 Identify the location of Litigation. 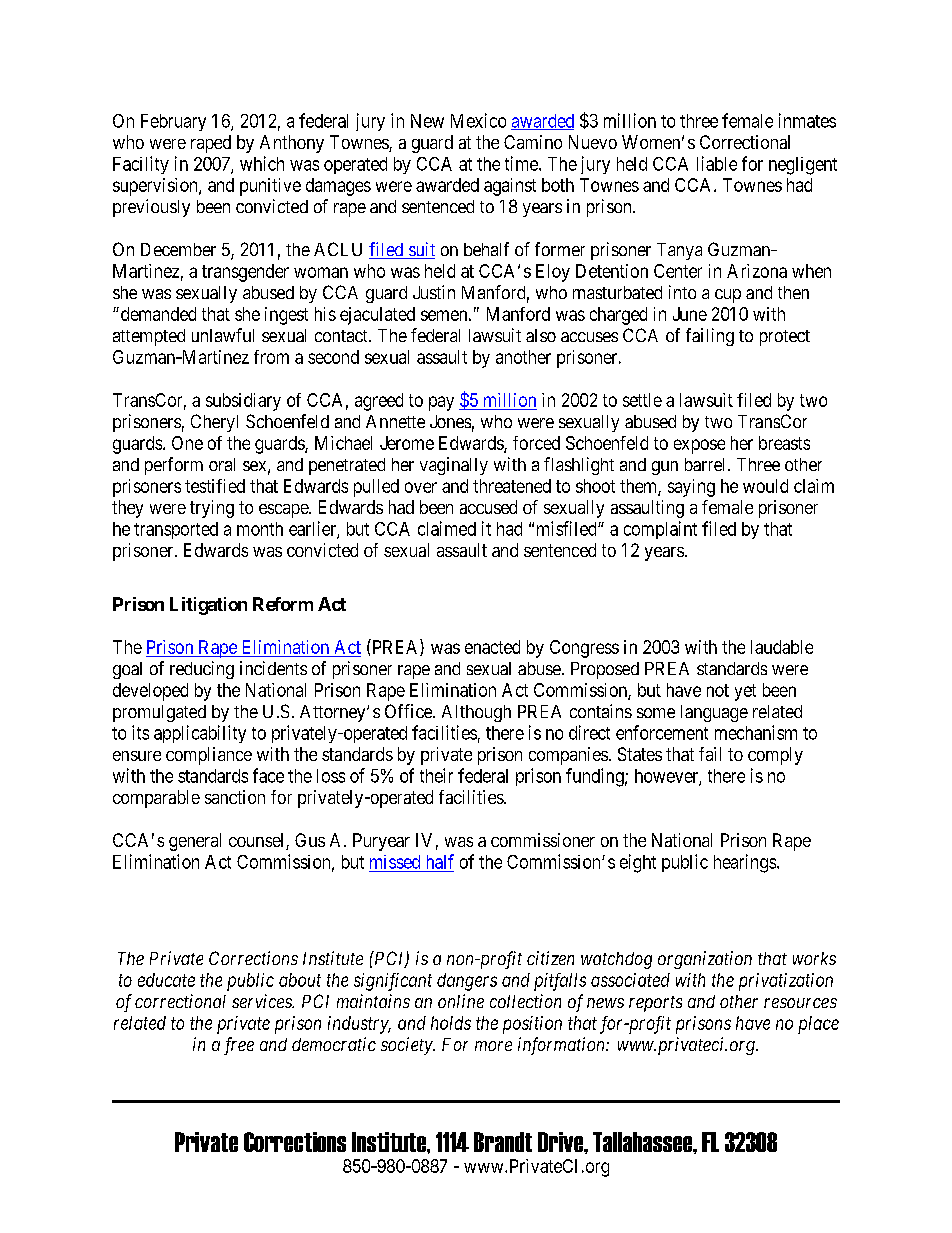
(208, 606).
